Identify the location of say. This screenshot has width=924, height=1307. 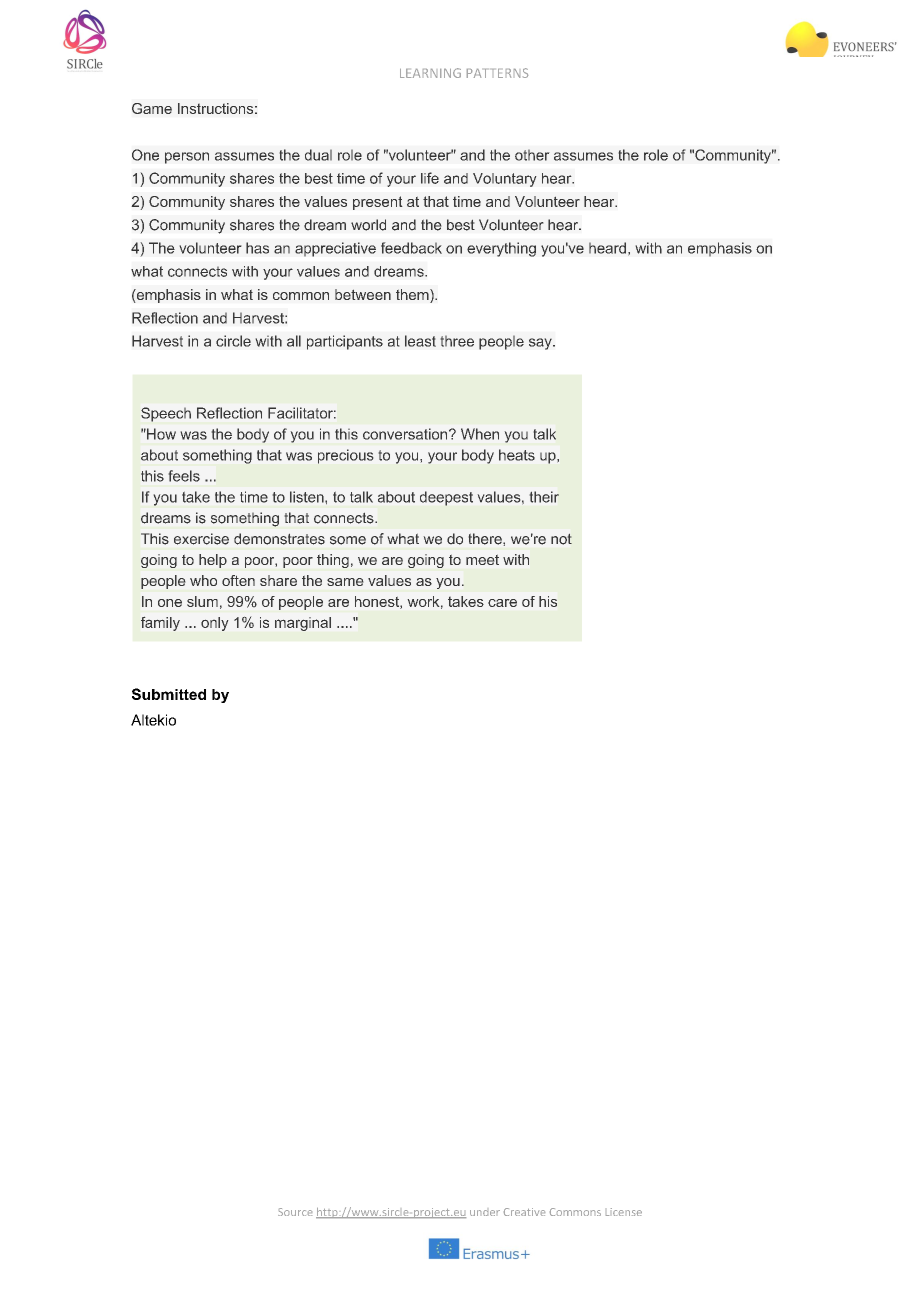
(541, 344).
